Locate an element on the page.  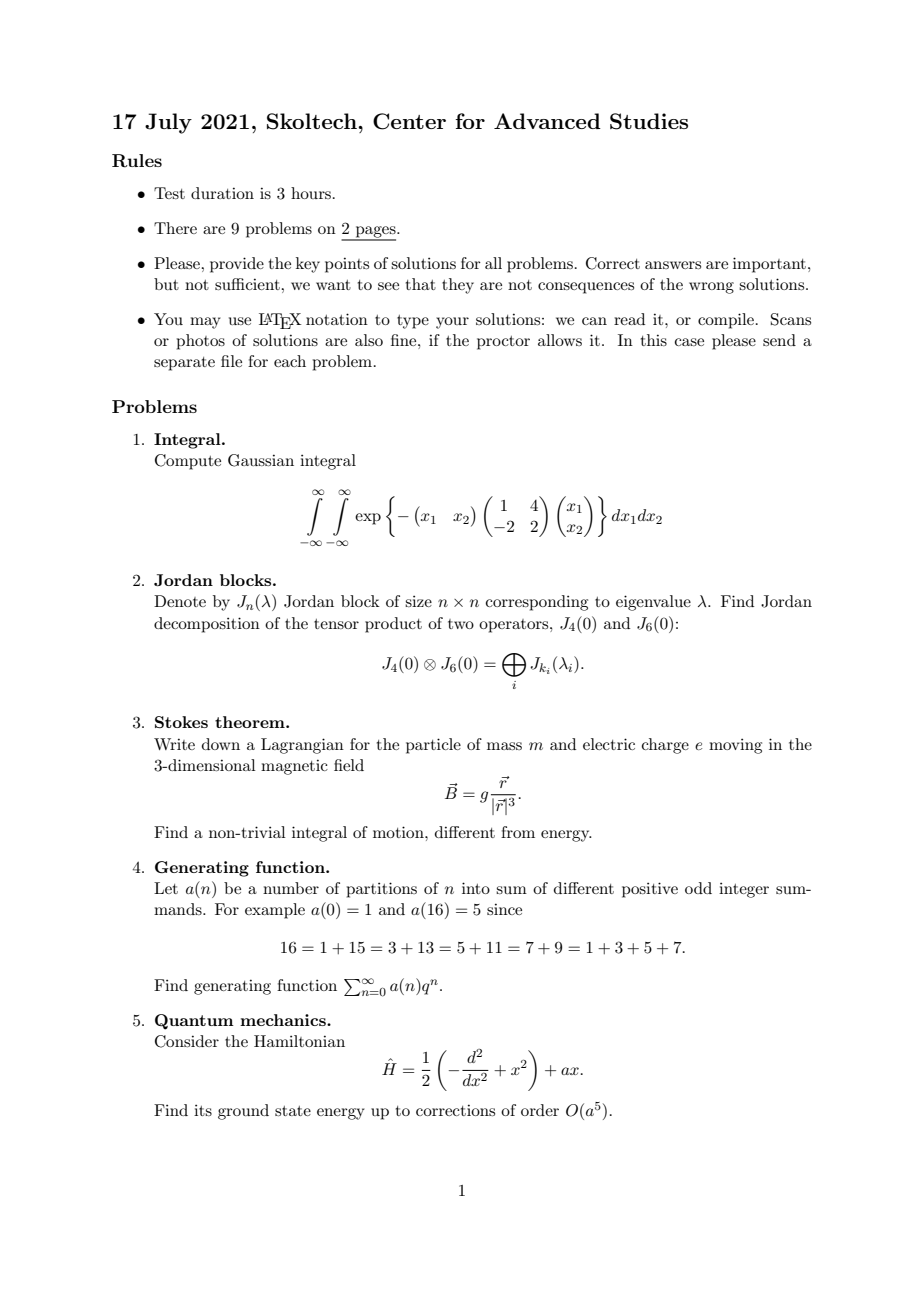
decomposition is located at coordinates (207, 625).
